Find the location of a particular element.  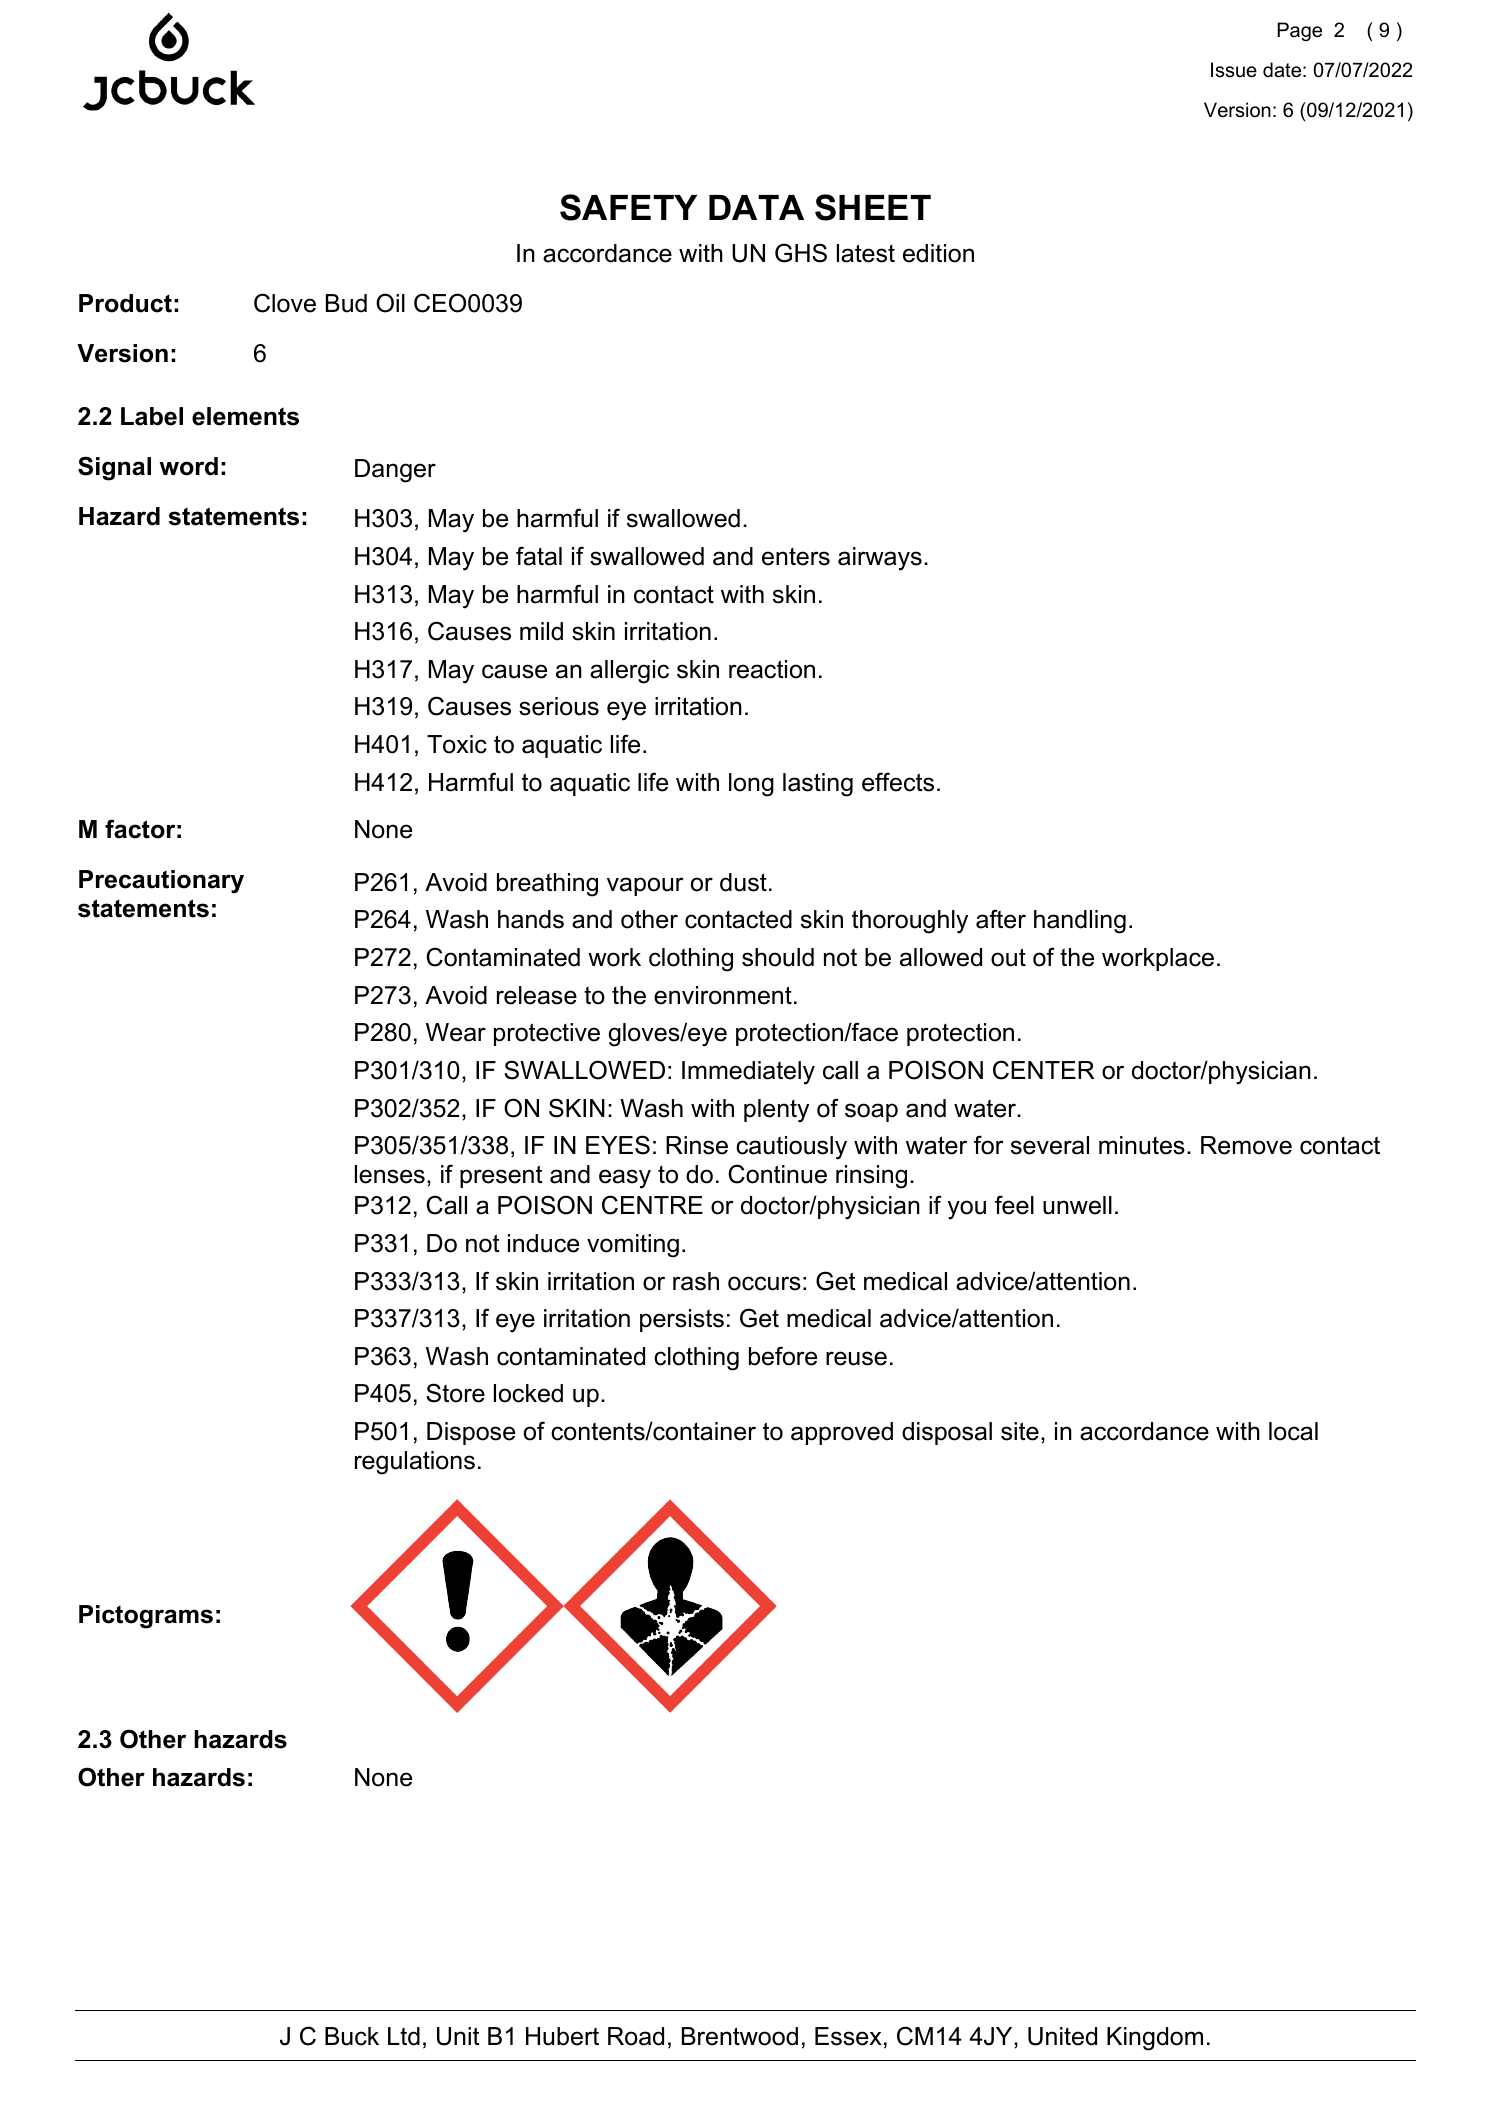

Brentwood is located at coordinates (740, 2036).
